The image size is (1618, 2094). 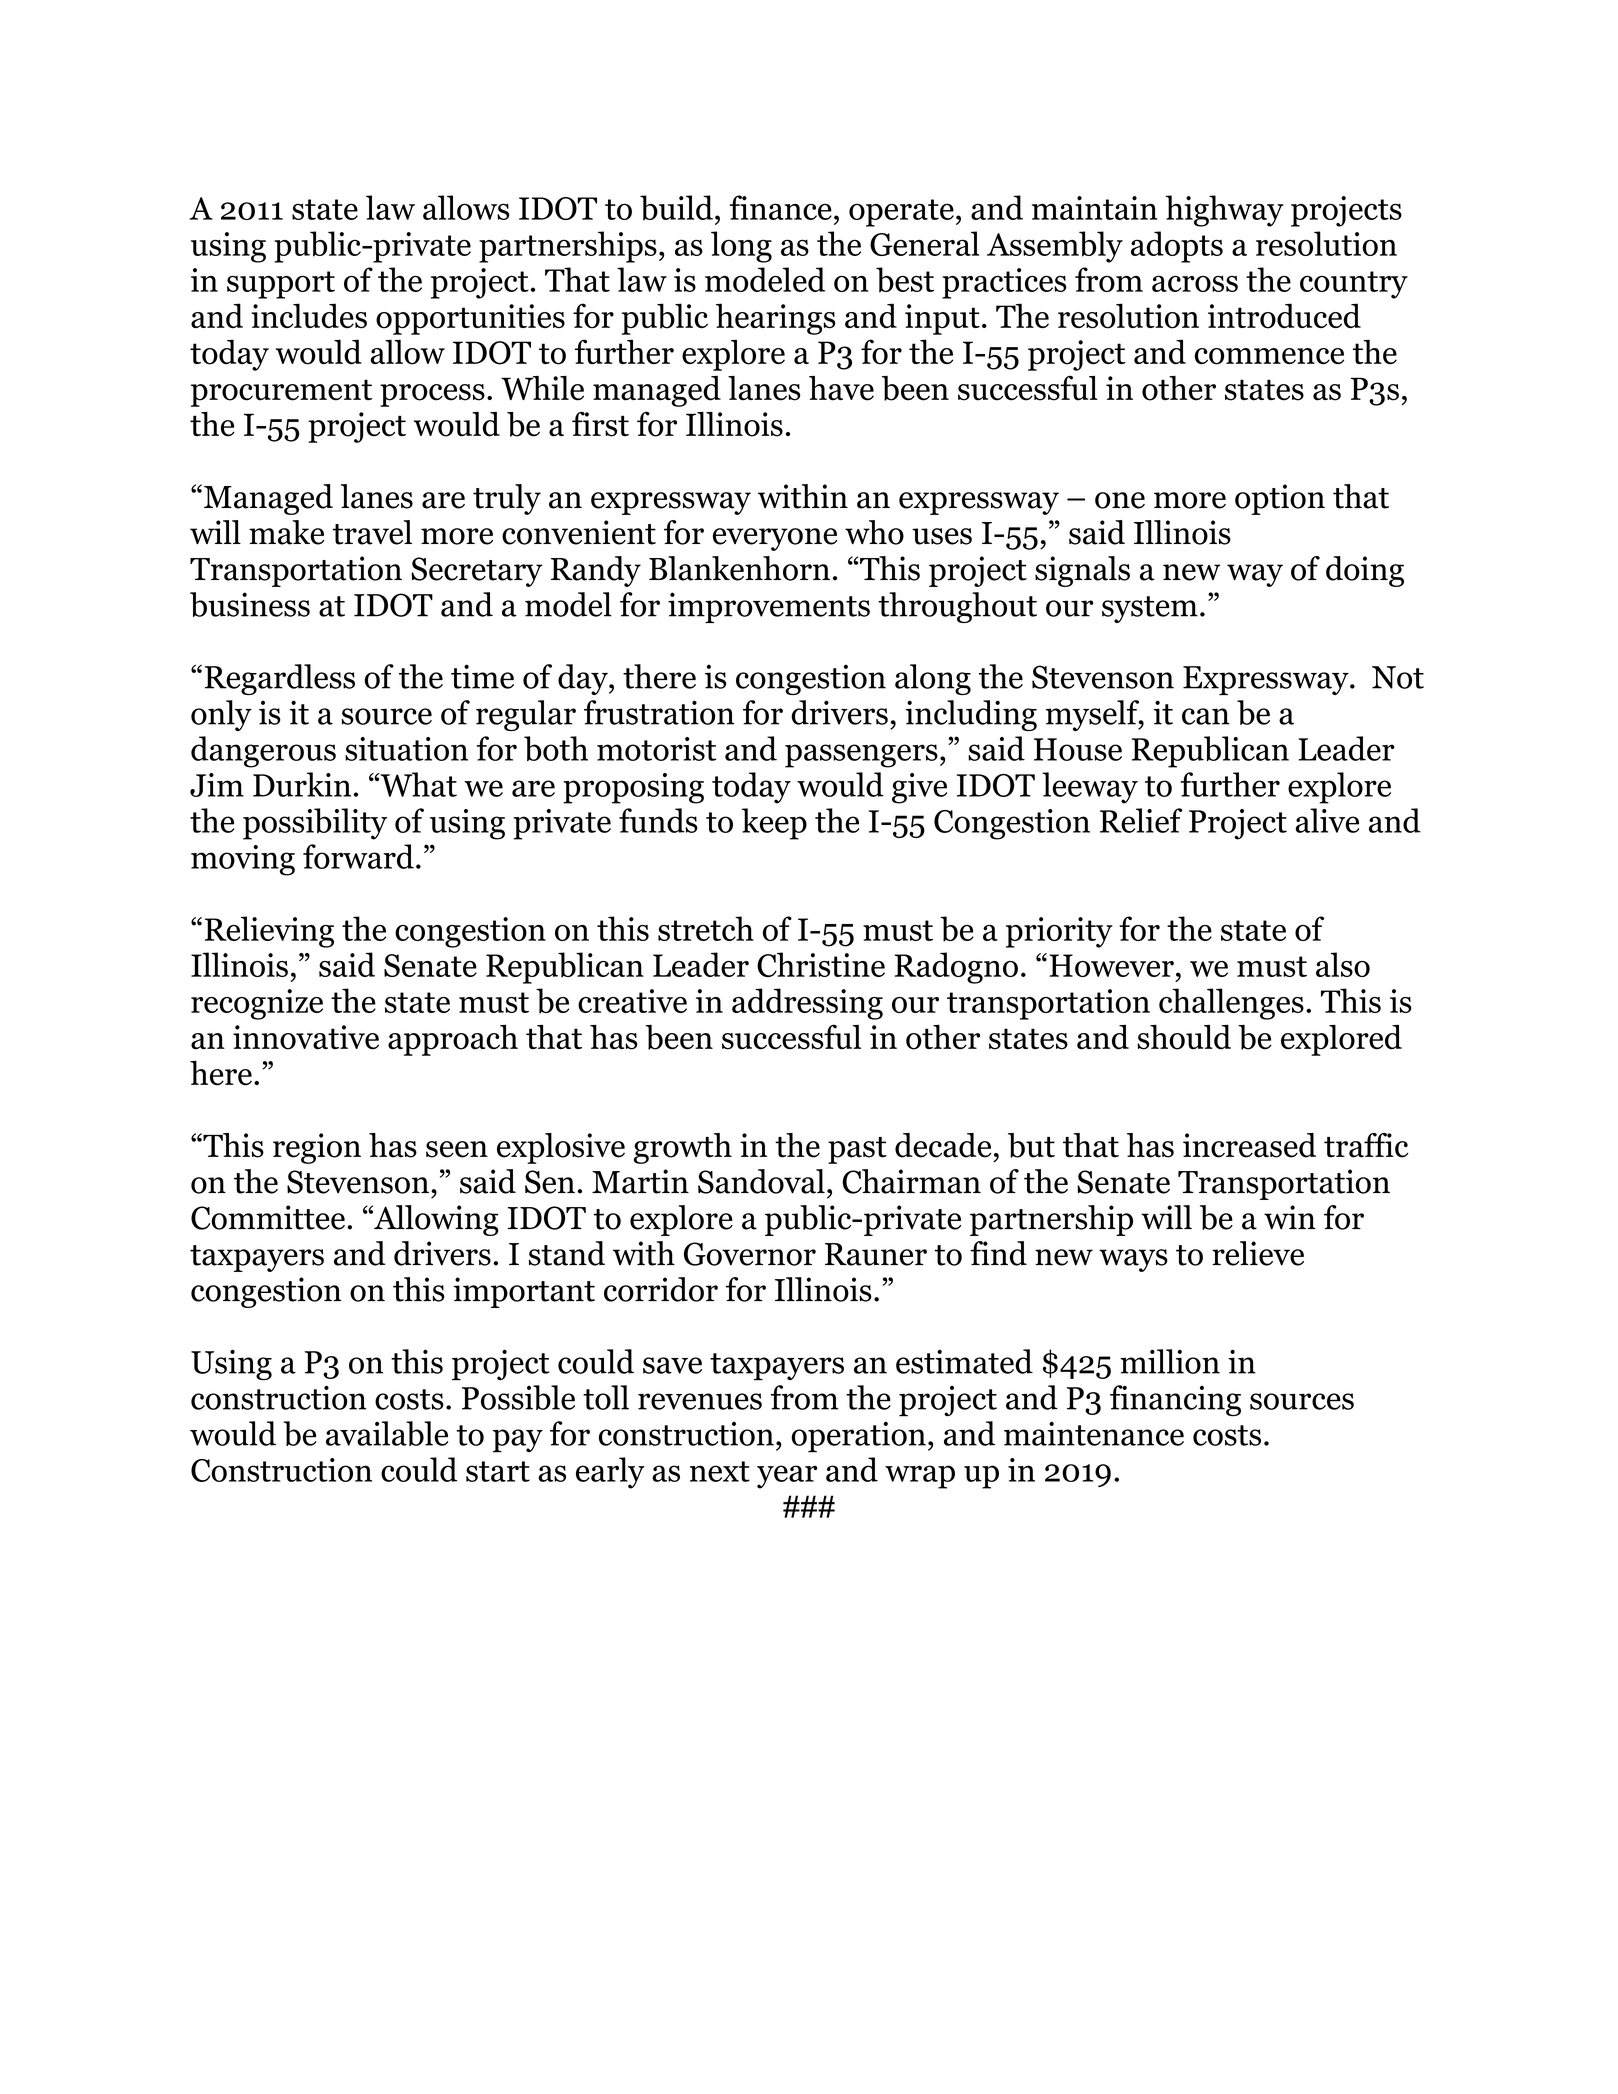 I want to click on financing, so click(x=1175, y=1401).
